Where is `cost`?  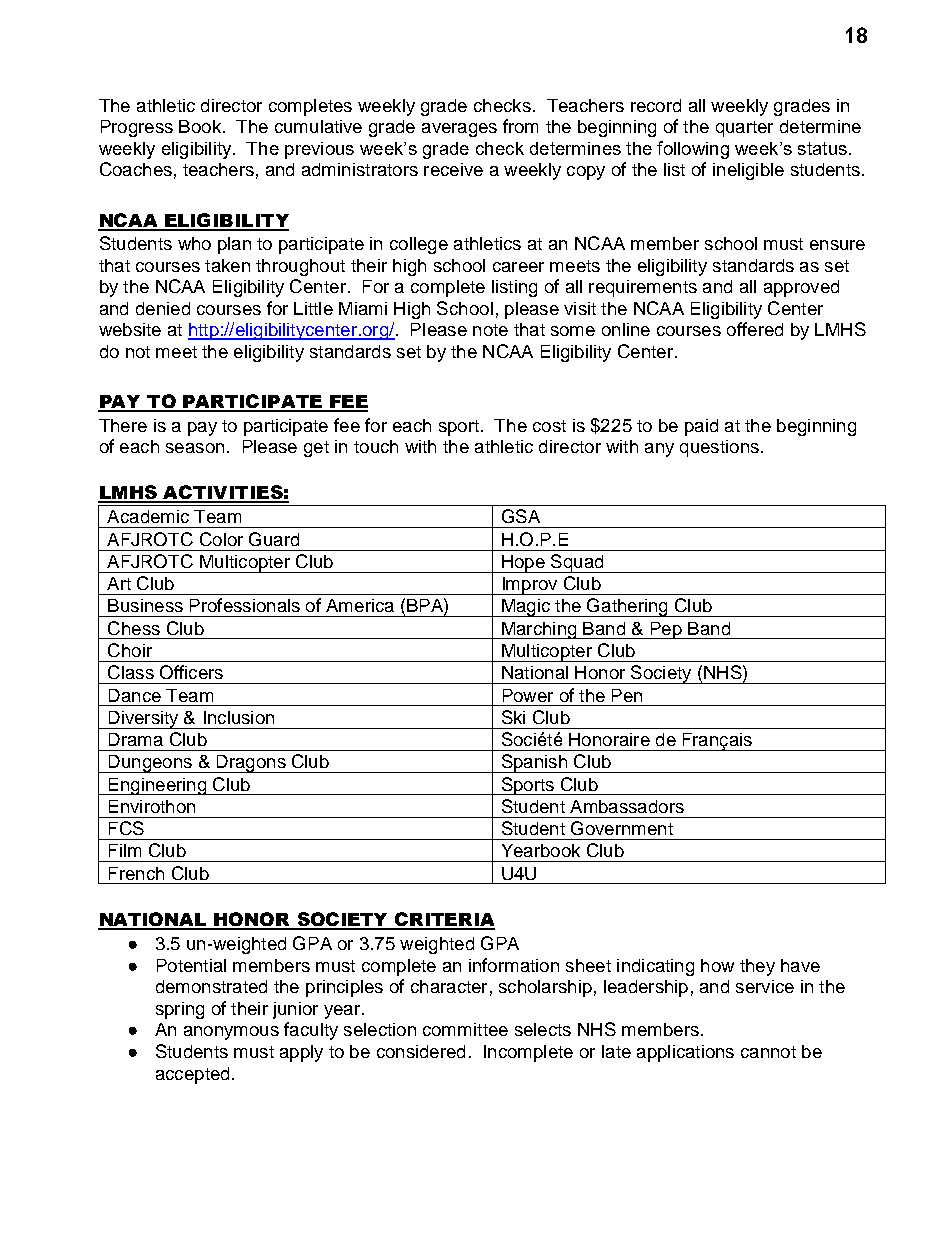
cost is located at coordinates (549, 426).
